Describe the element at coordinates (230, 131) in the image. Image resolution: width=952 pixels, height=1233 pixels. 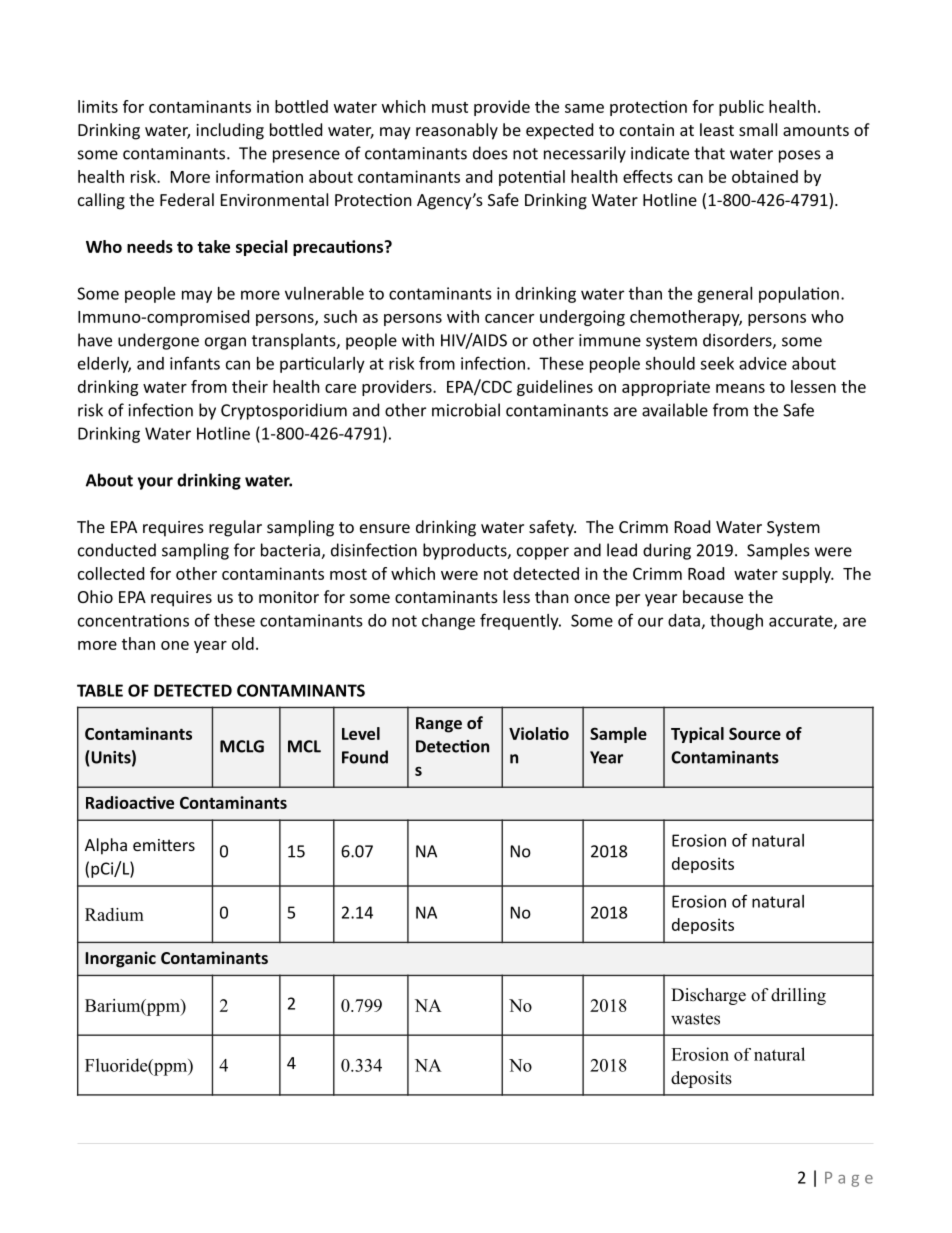
I see `including` at that location.
